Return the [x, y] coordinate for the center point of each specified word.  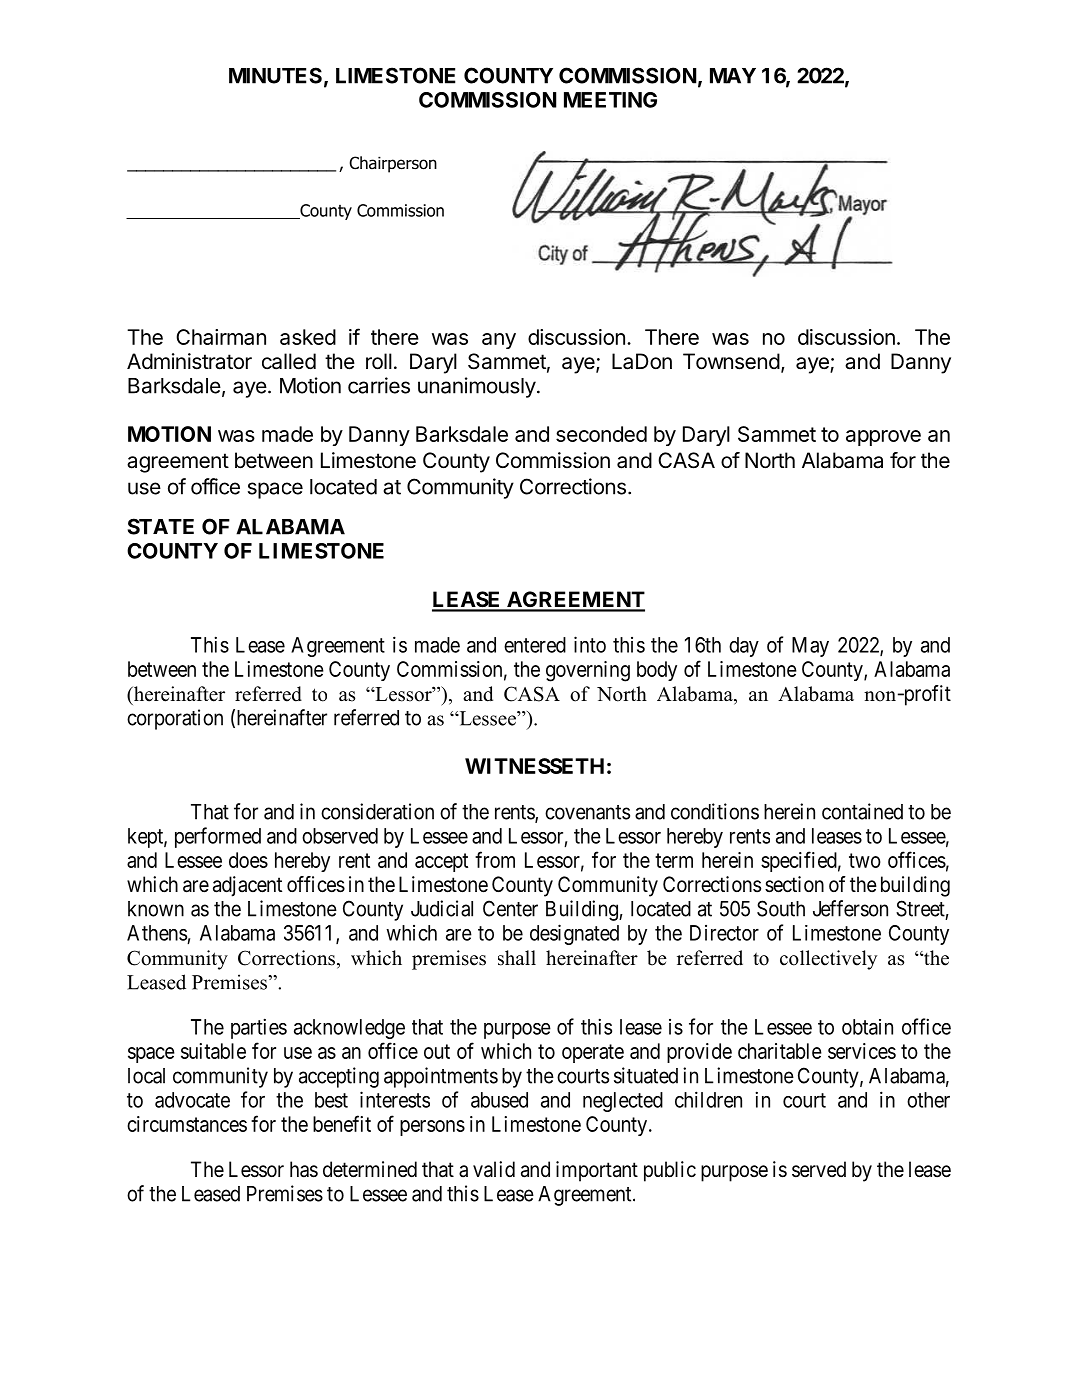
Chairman [221, 337]
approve [883, 438]
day [744, 647]
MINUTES [275, 75]
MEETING [610, 100]
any [499, 341]
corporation [175, 719]
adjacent [247, 886]
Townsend [731, 361]
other [928, 1100]
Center [510, 908]
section [794, 884]
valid [494, 1169]
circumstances [187, 1124]
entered [535, 645]
